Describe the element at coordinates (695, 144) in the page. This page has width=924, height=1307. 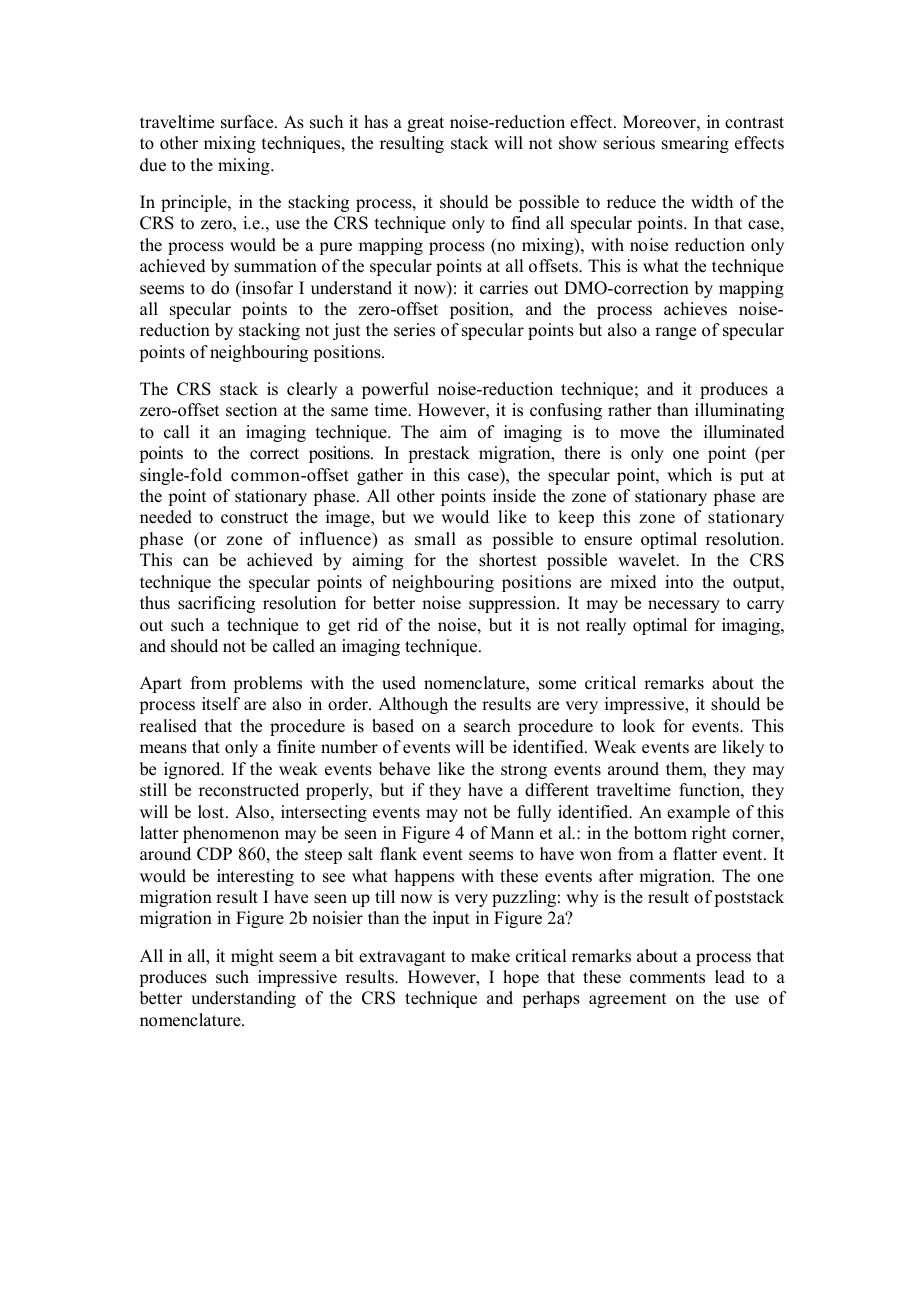
I see `smearing` at that location.
